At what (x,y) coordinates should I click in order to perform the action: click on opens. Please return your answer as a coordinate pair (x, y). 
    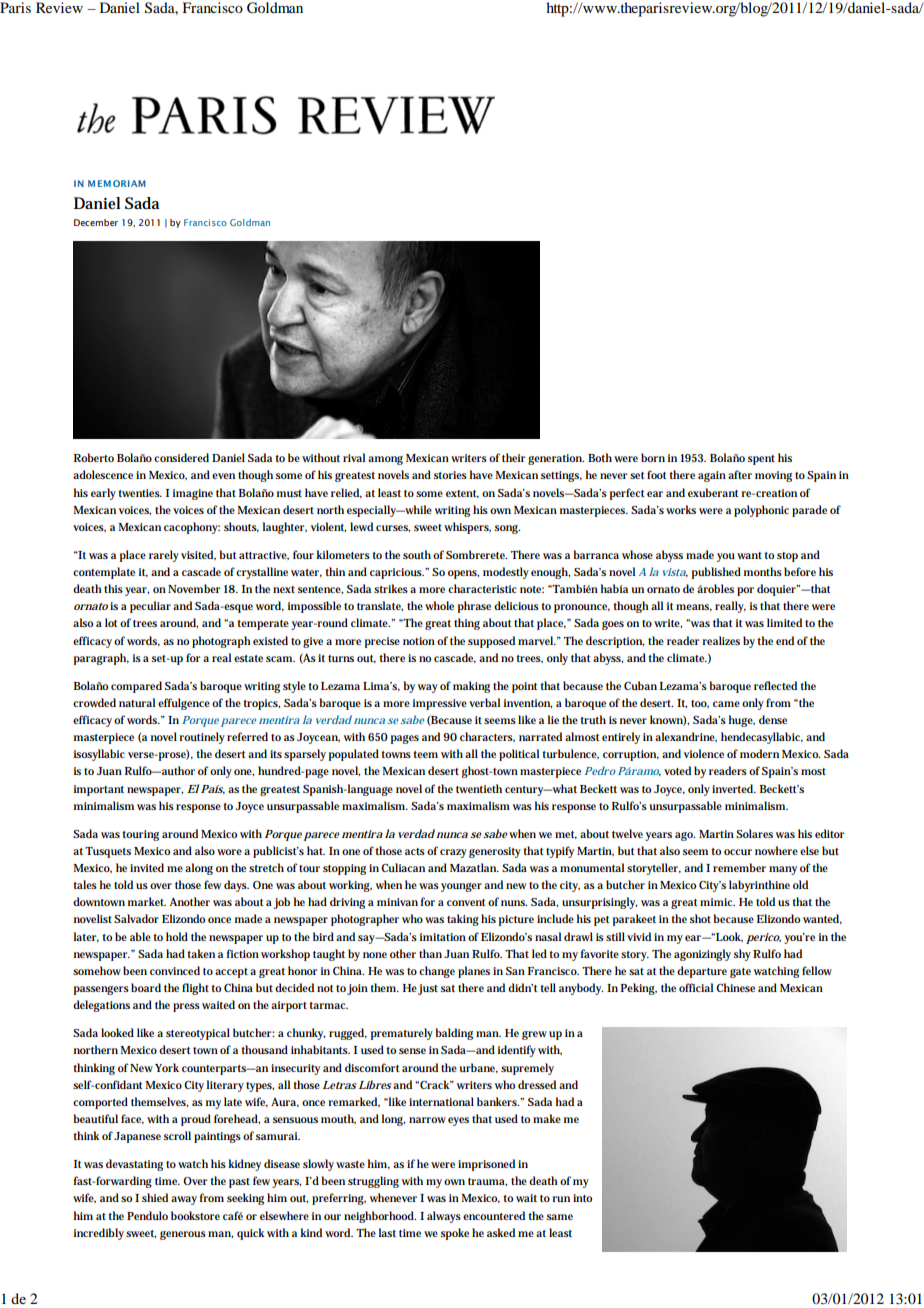
    Looking at the image, I should click on (463, 574).
